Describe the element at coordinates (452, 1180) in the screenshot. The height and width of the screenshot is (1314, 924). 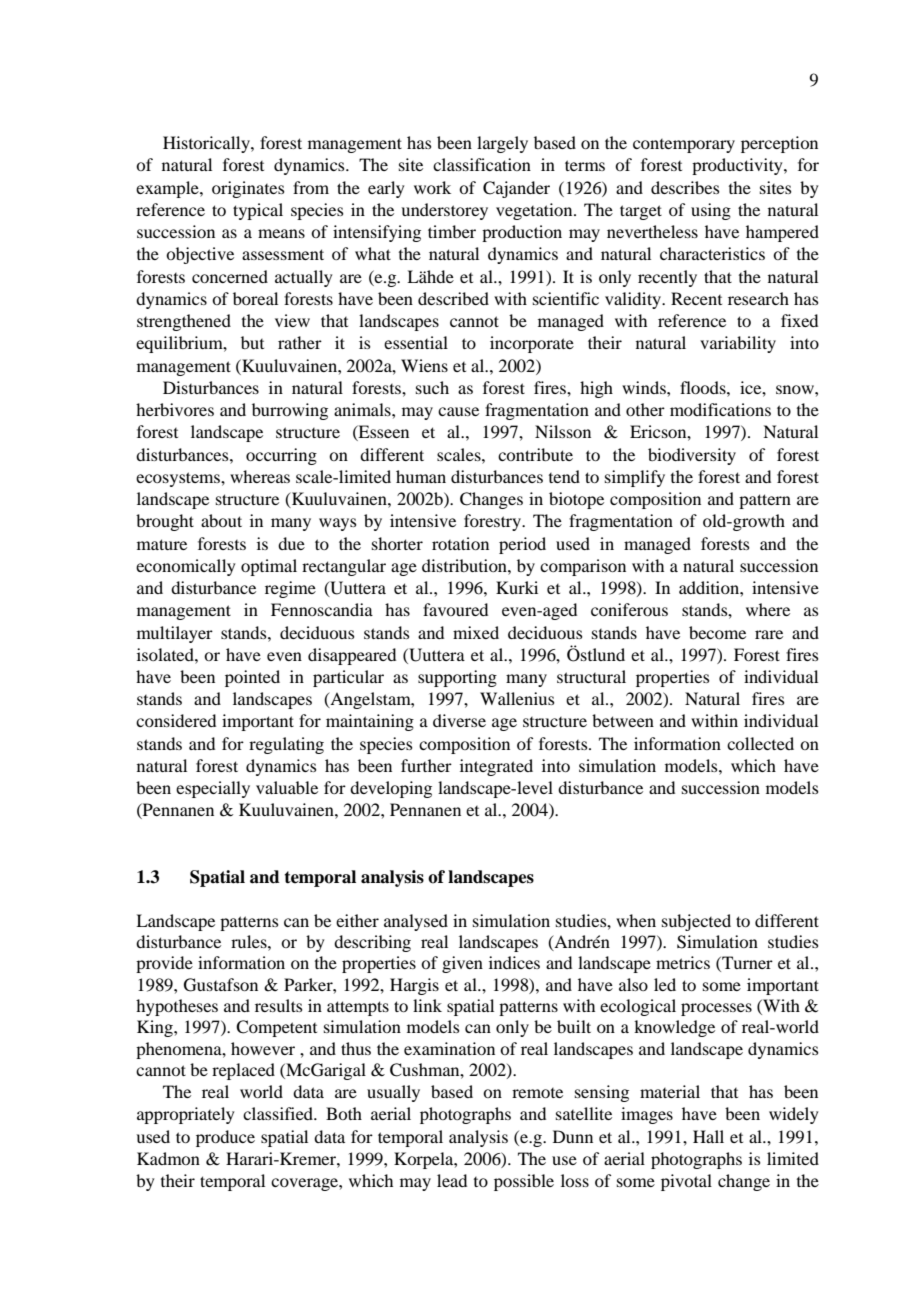
I see `lead` at that location.
